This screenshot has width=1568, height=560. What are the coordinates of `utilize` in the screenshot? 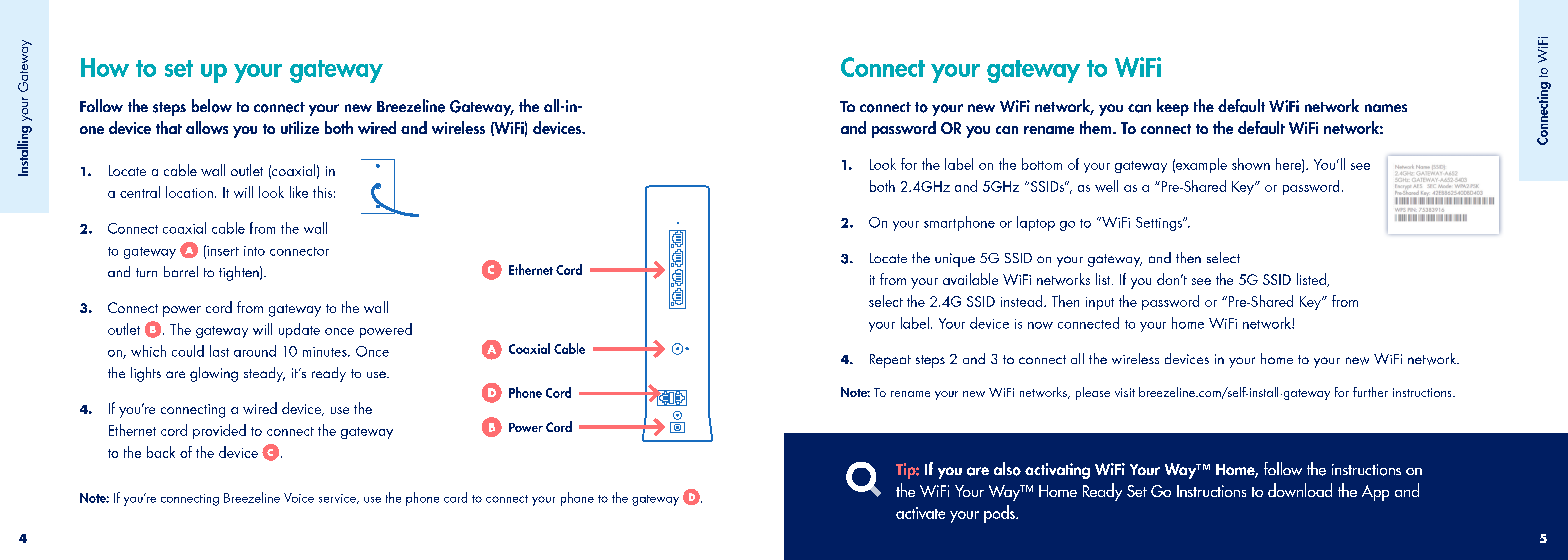 It's located at (300, 127).
